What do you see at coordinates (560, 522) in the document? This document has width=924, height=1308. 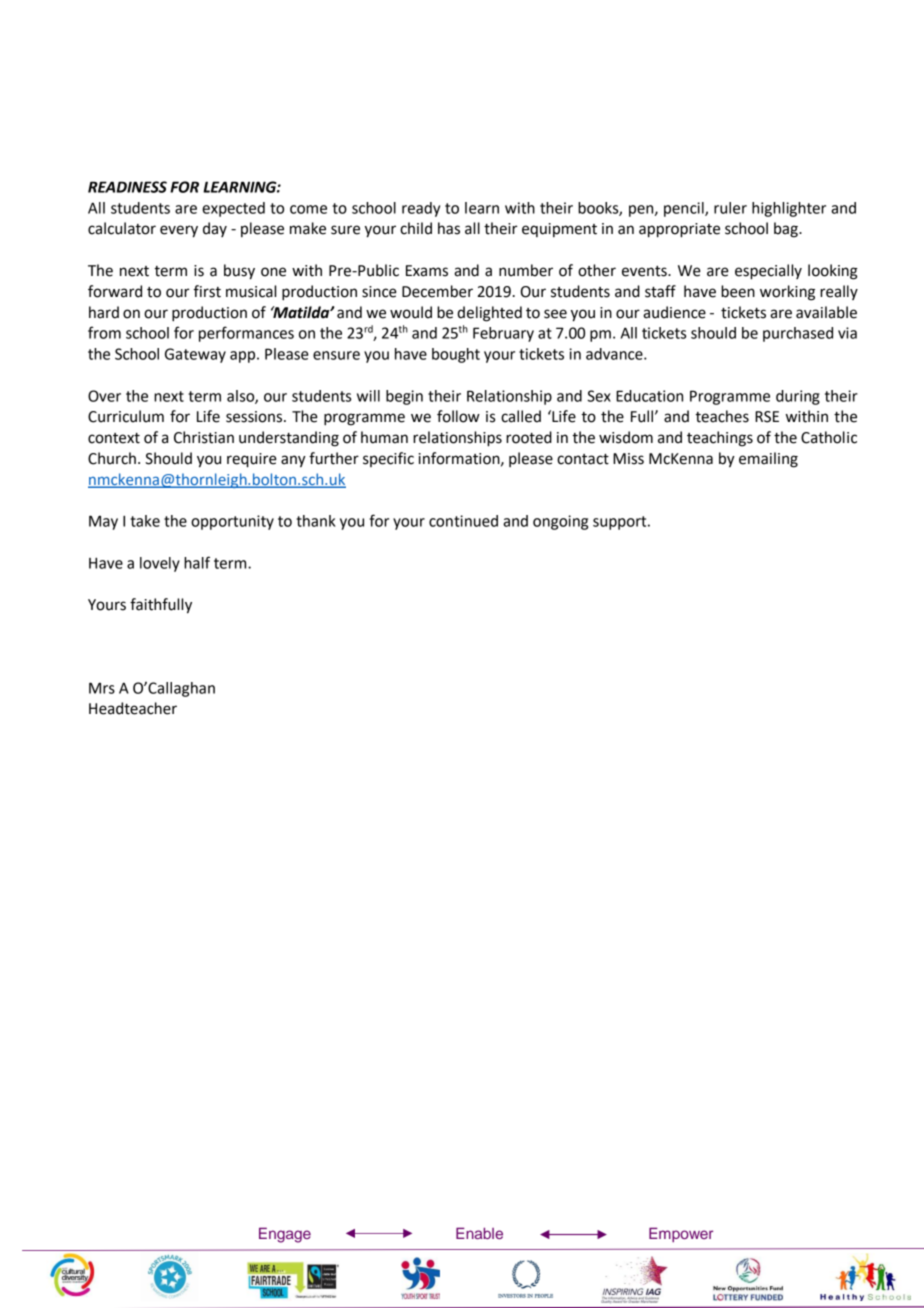 I see `ongoing` at bounding box center [560, 522].
